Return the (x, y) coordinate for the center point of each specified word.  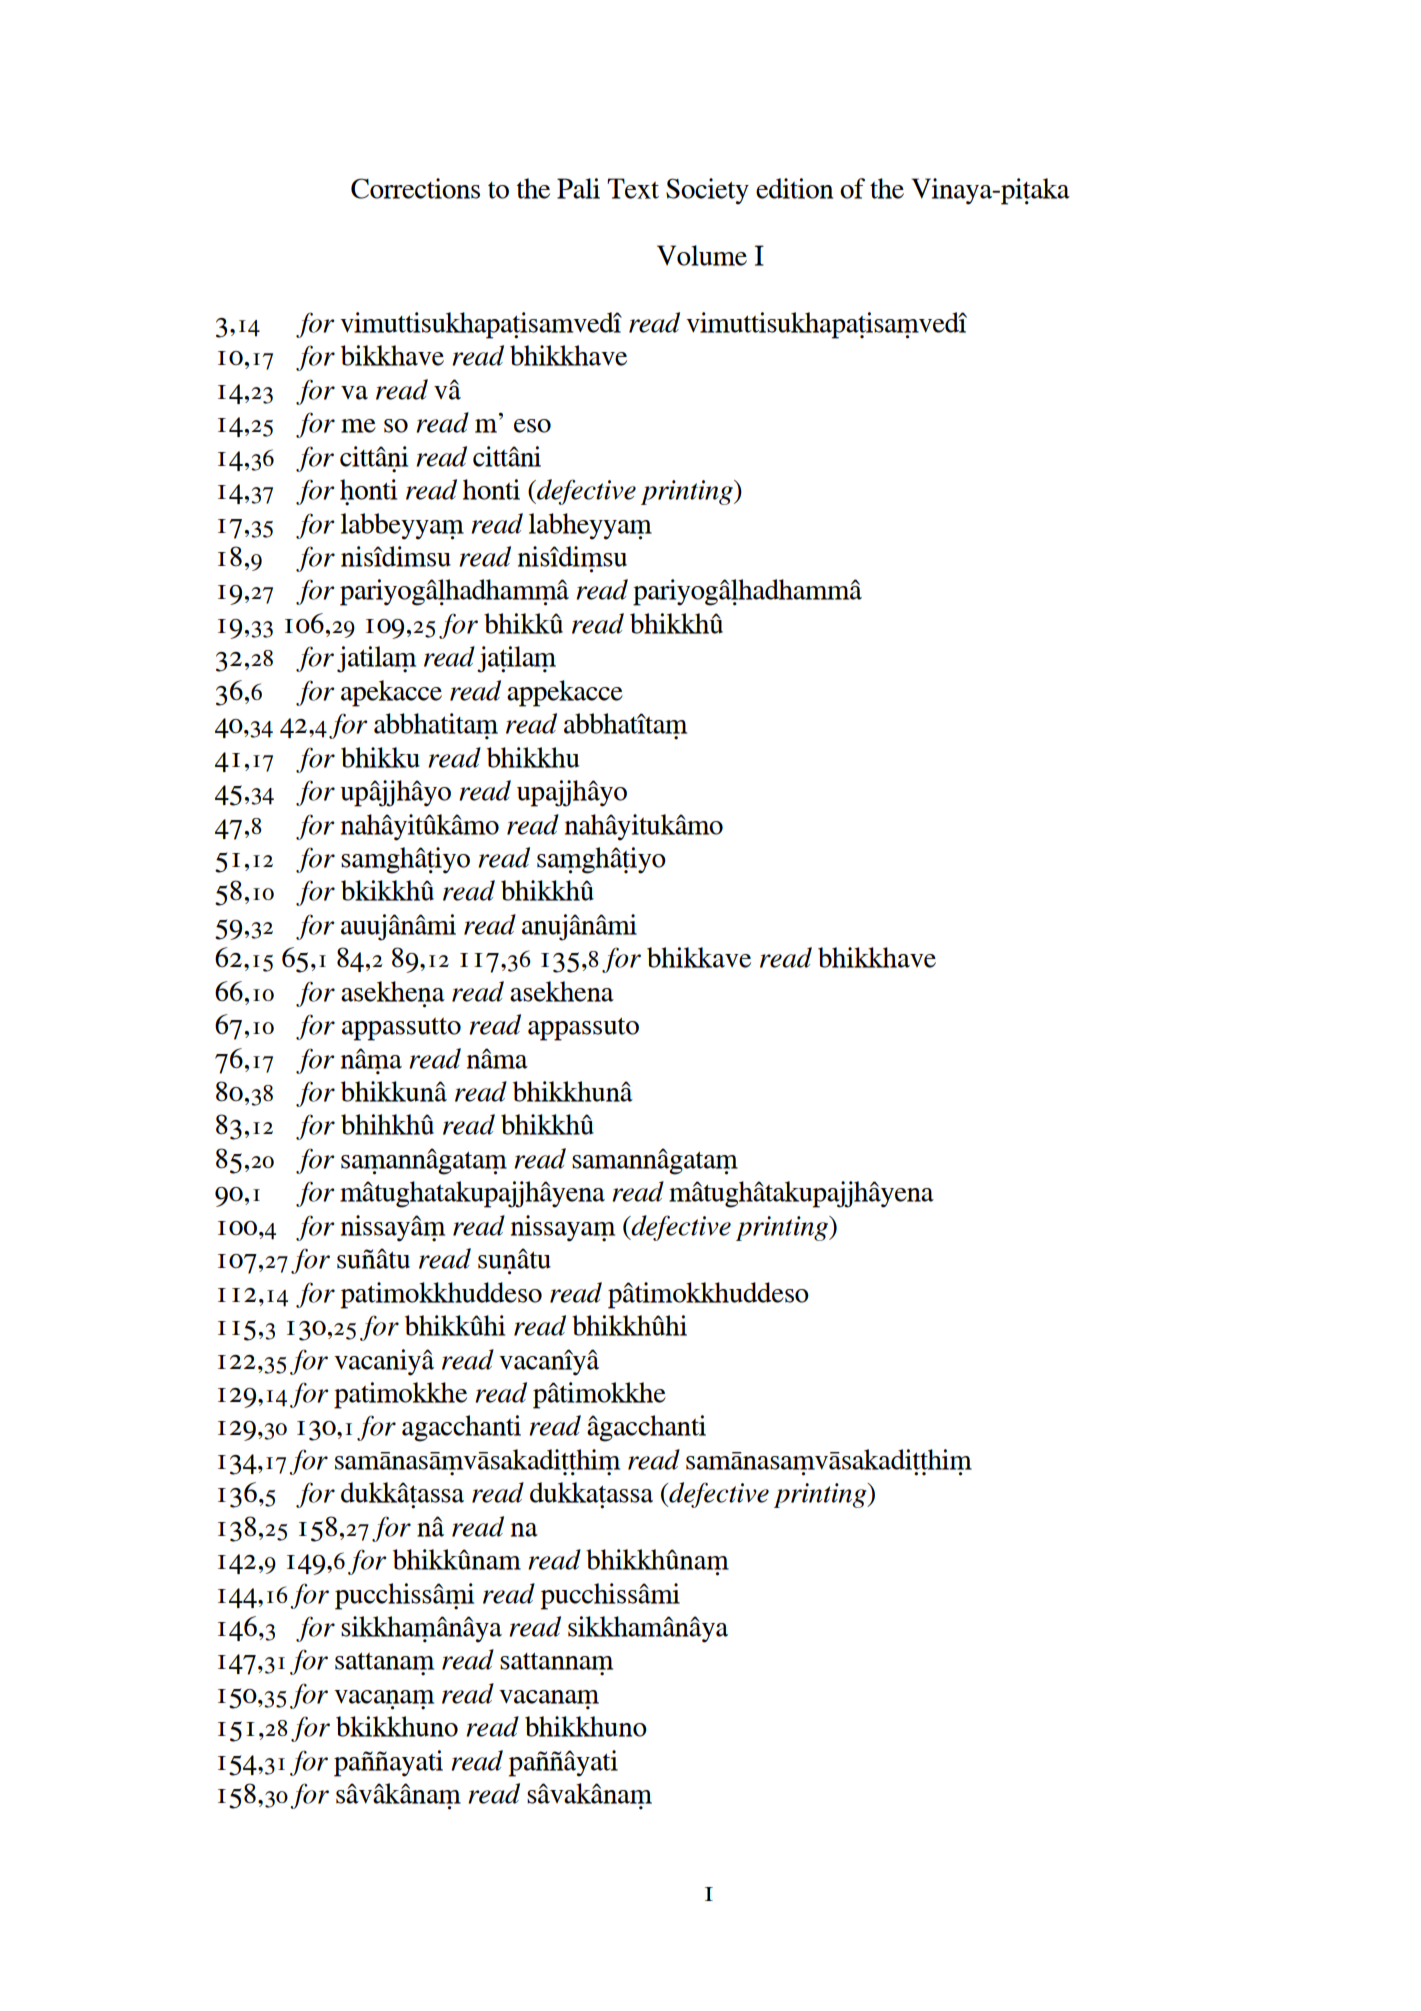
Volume (702, 255)
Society (707, 191)
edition (794, 188)
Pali (578, 188)
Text (633, 188)
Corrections (415, 188)
